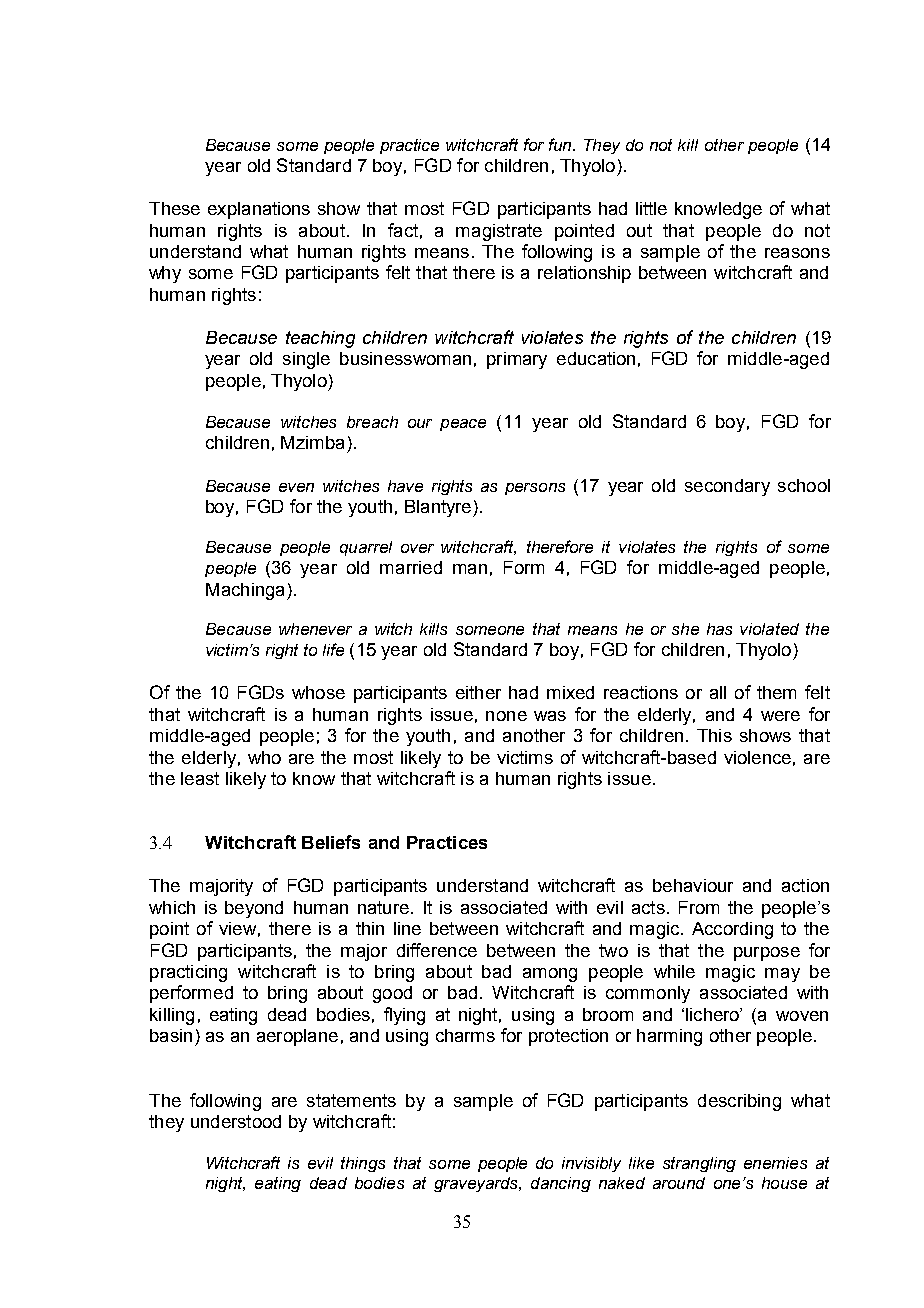  I want to click on behaviour, so click(693, 885).
